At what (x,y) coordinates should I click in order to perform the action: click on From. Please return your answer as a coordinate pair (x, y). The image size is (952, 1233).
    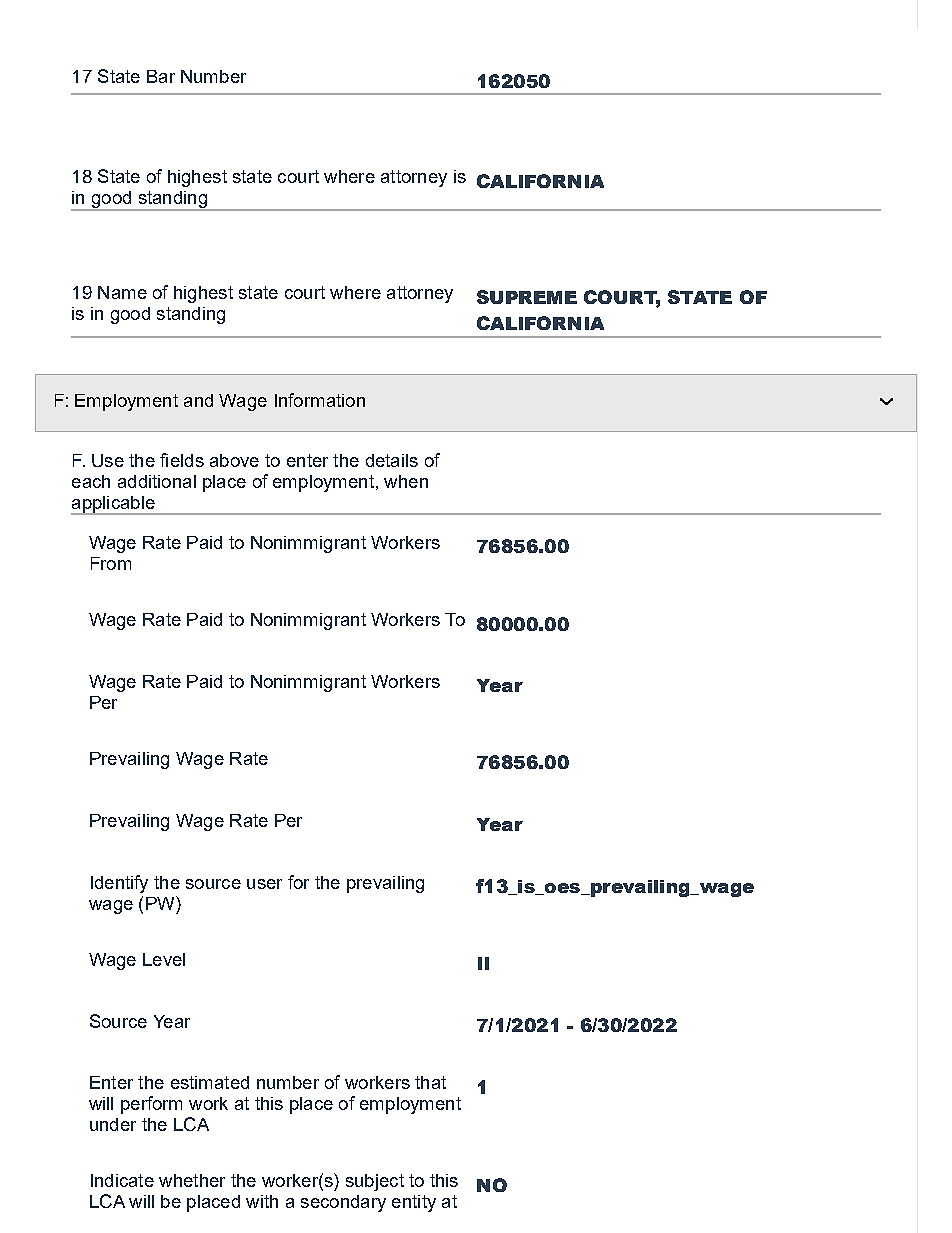
    Looking at the image, I should click on (111, 563).
